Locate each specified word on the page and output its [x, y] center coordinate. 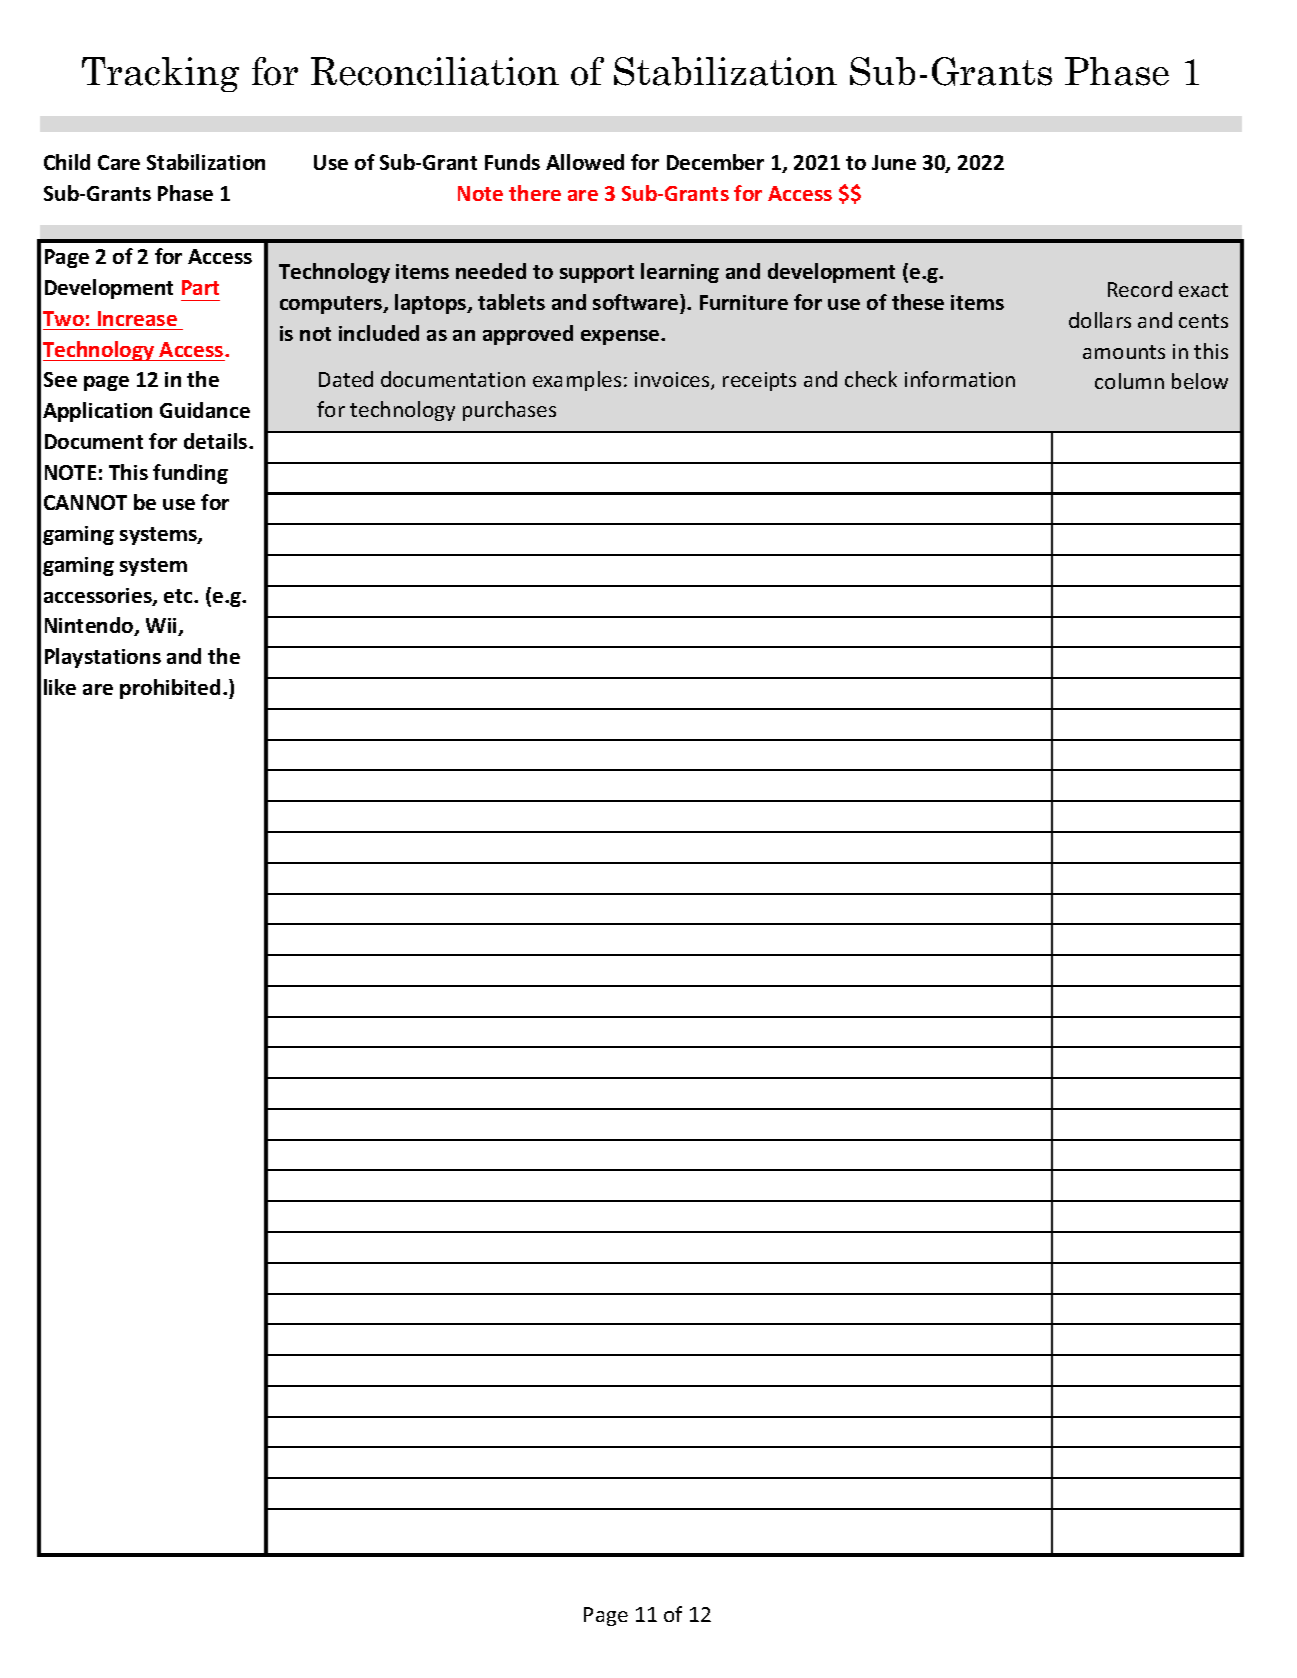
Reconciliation [435, 71]
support [597, 274]
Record [1140, 289]
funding [190, 474]
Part [200, 287]
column [1129, 381]
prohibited [170, 689]
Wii [163, 627]
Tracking [160, 74]
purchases [509, 411]
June [894, 162]
